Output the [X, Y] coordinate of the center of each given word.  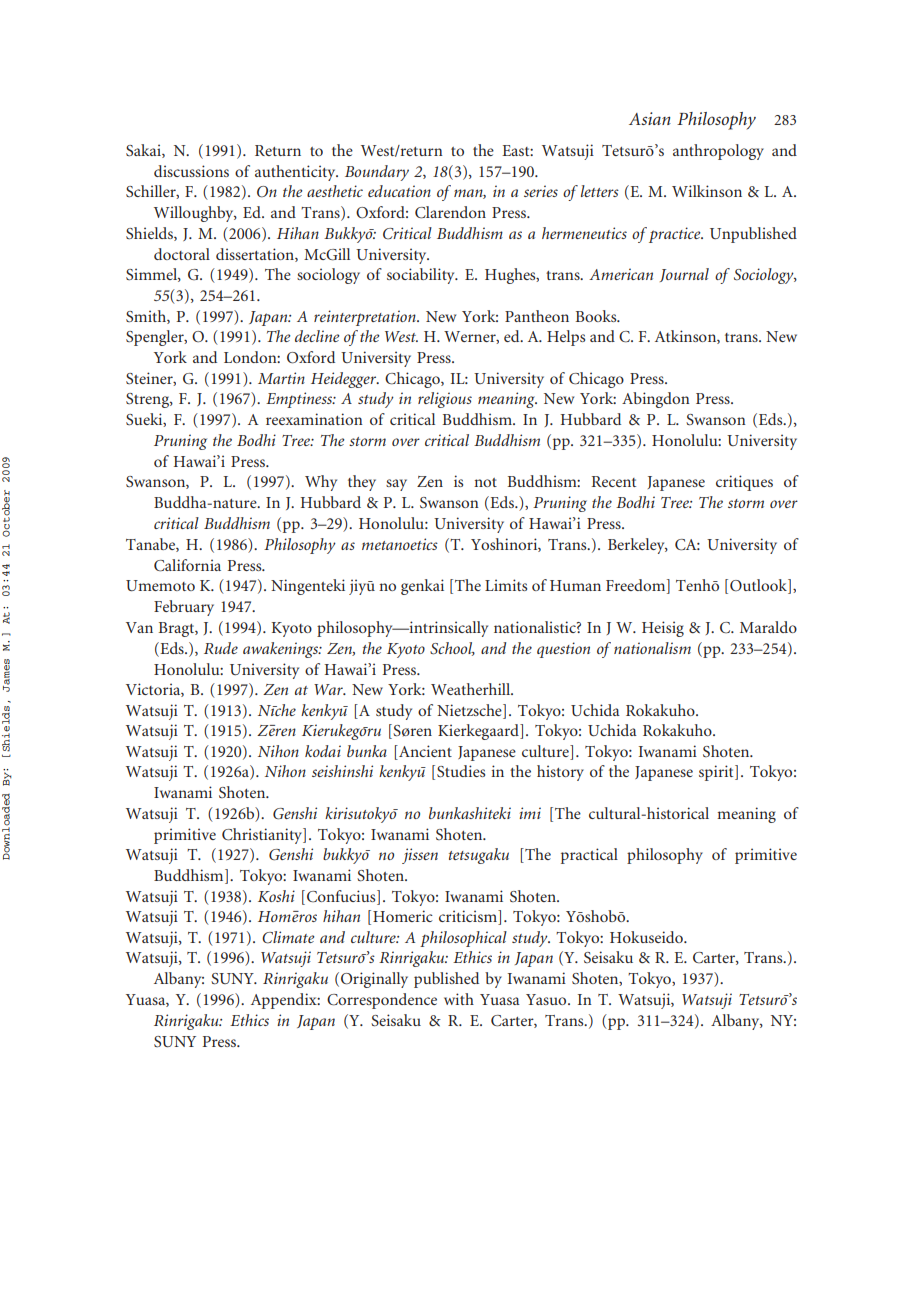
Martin [281, 378]
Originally [374, 980]
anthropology [718, 152]
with [459, 999]
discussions [191, 171]
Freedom [637, 586]
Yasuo [547, 999]
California [187, 565]
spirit [717, 773]
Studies [461, 771]
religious [445, 400]
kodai [323, 751]
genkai [422, 587]
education [399, 191]
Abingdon [656, 400]
